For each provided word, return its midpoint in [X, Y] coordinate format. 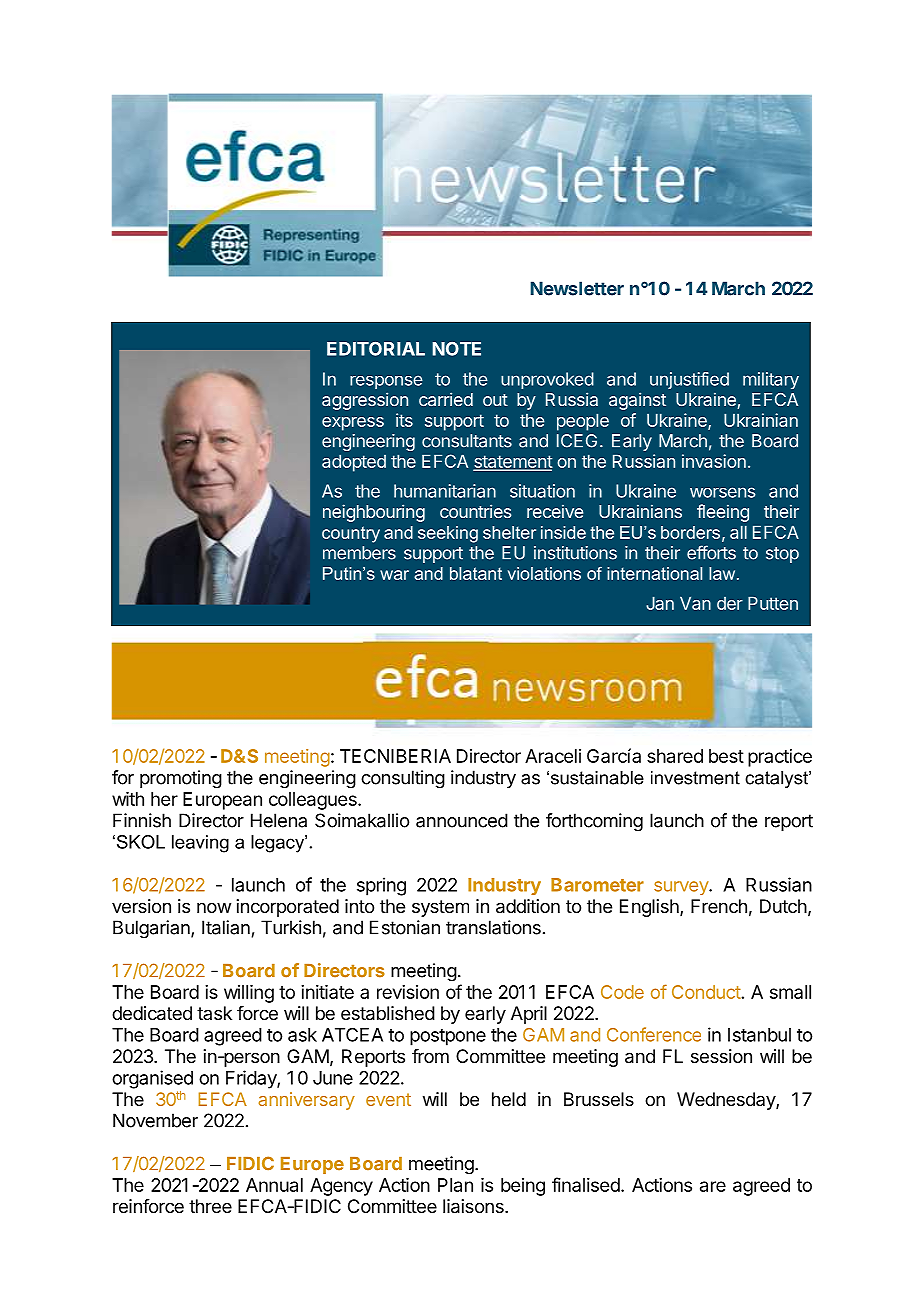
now [214, 907]
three [210, 1206]
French [719, 906]
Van [695, 603]
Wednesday [727, 1101]
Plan [455, 1185]
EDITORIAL [376, 349]
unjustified [689, 380]
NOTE [456, 349]
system [440, 908]
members [359, 553]
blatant [476, 573]
